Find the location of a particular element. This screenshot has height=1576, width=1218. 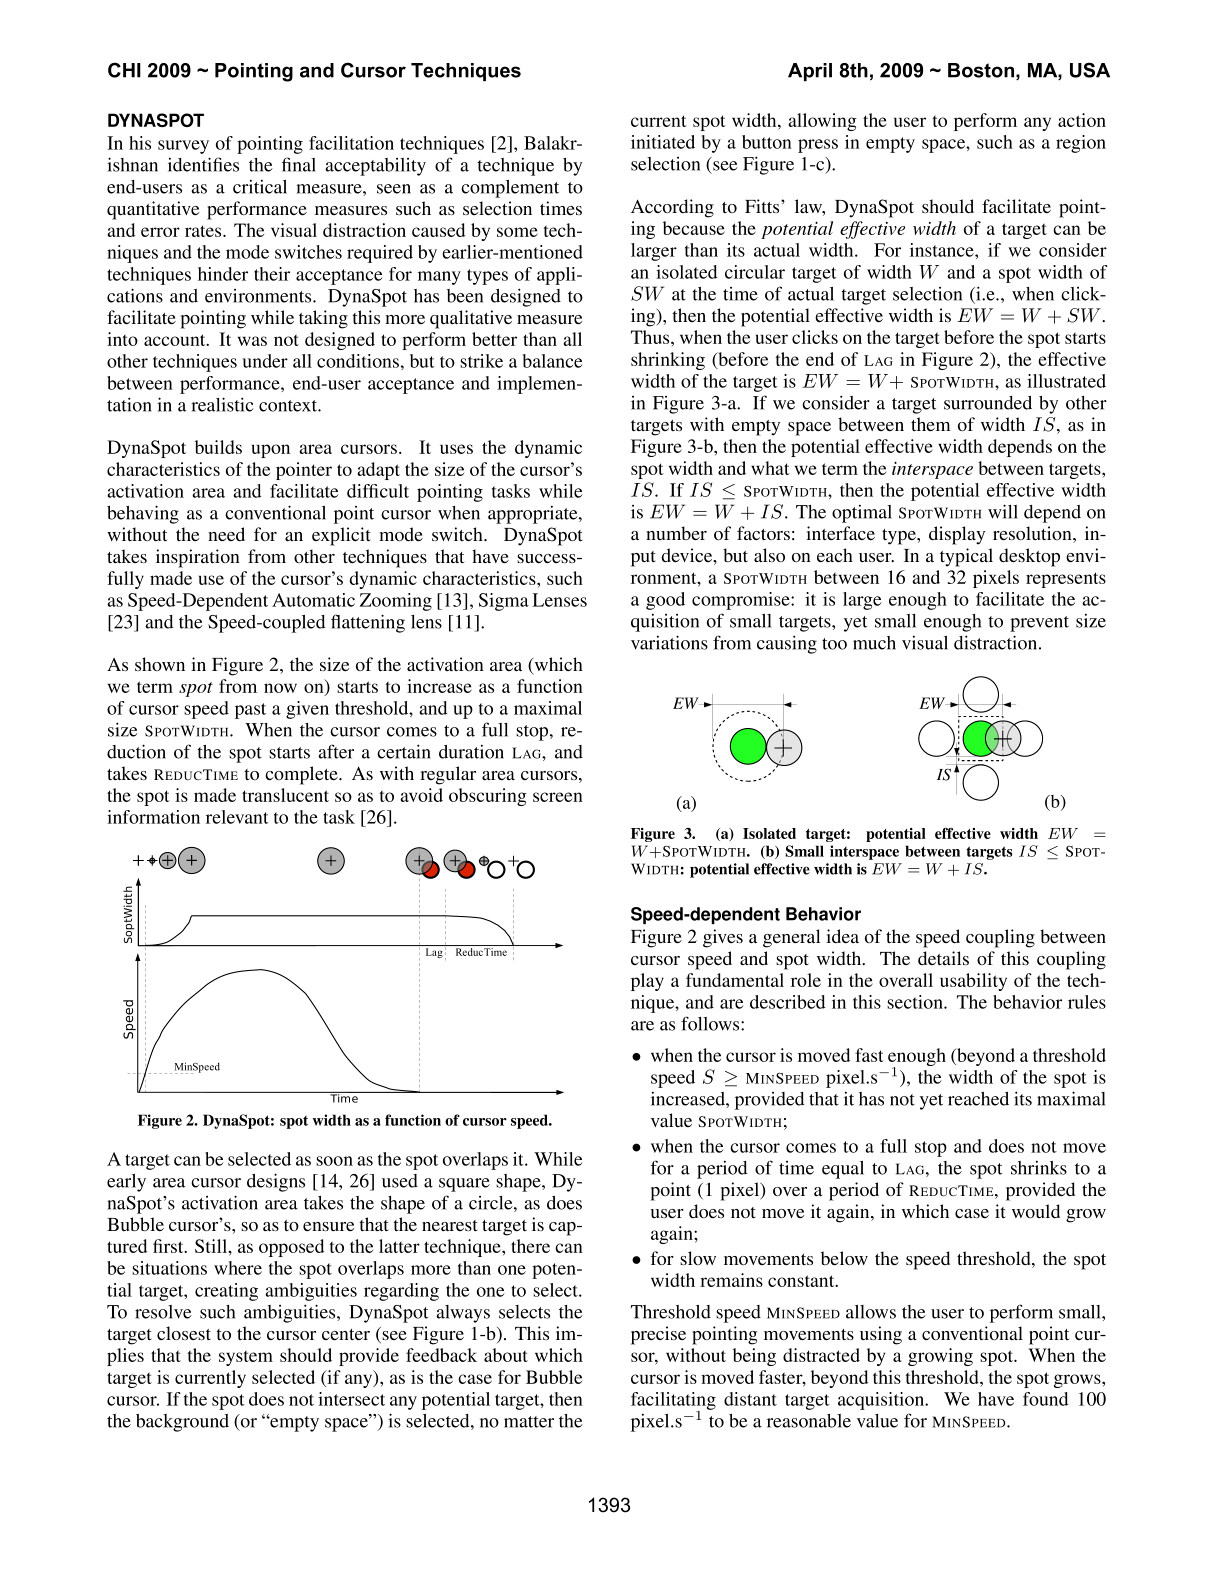

initiated is located at coordinates (663, 142).
